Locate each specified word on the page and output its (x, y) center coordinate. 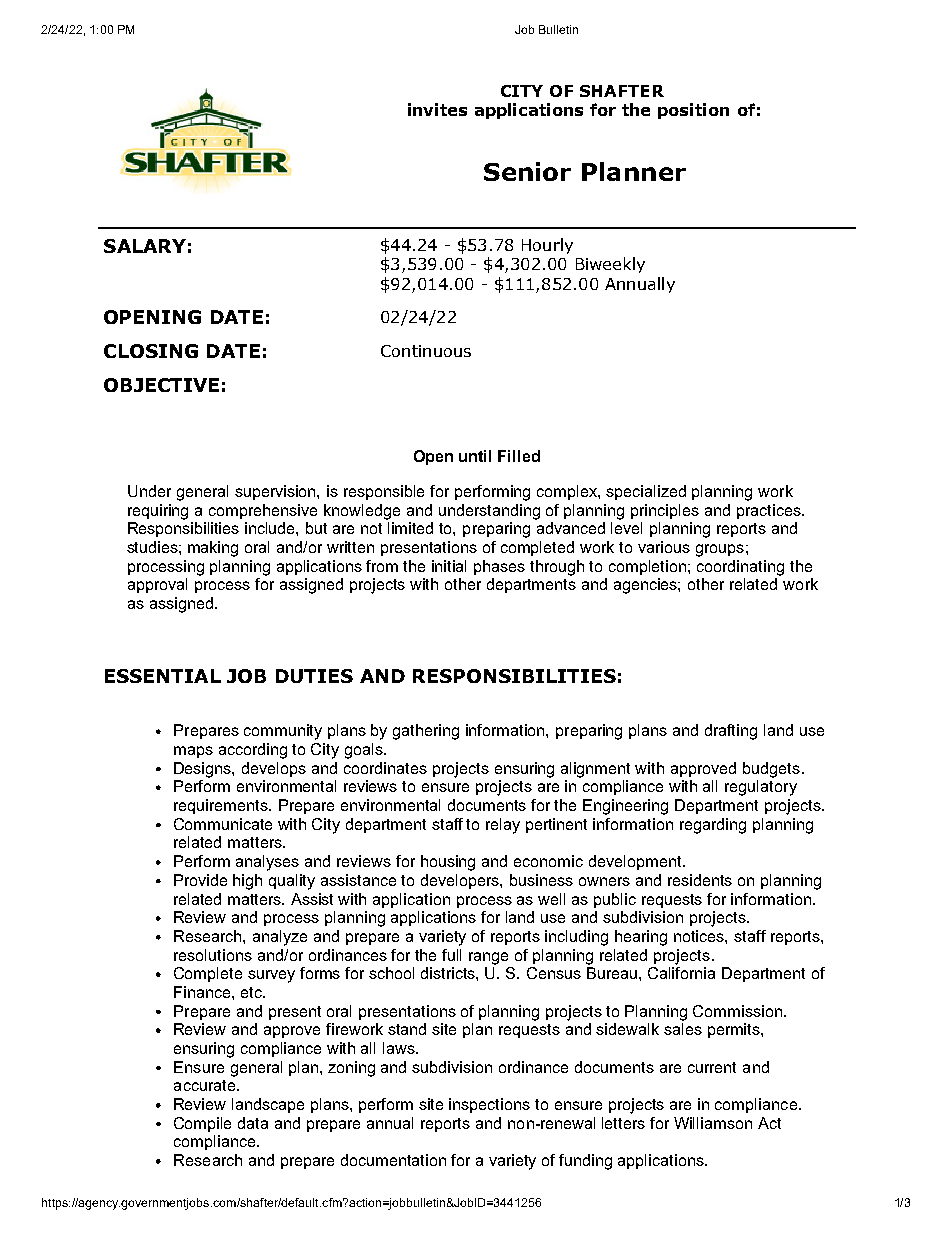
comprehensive (263, 511)
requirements (222, 806)
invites (437, 109)
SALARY (145, 246)
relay (503, 826)
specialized (646, 492)
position (693, 111)
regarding (713, 826)
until (475, 456)
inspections (489, 1105)
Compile (202, 1124)
